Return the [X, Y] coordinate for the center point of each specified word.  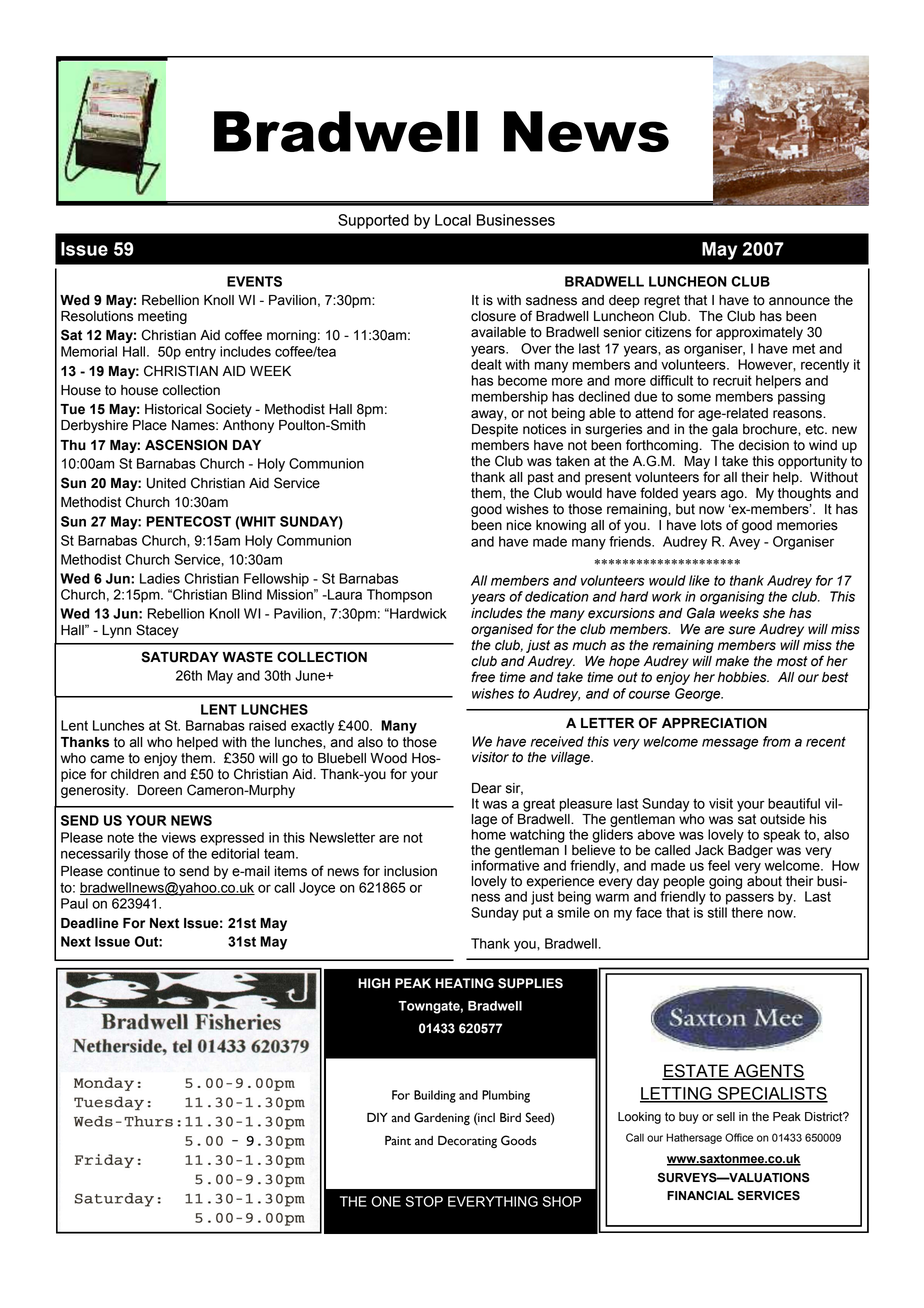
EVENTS [254, 281]
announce [799, 301]
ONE [386, 1201]
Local [453, 220]
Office [739, 1137]
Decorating [467, 1142]
